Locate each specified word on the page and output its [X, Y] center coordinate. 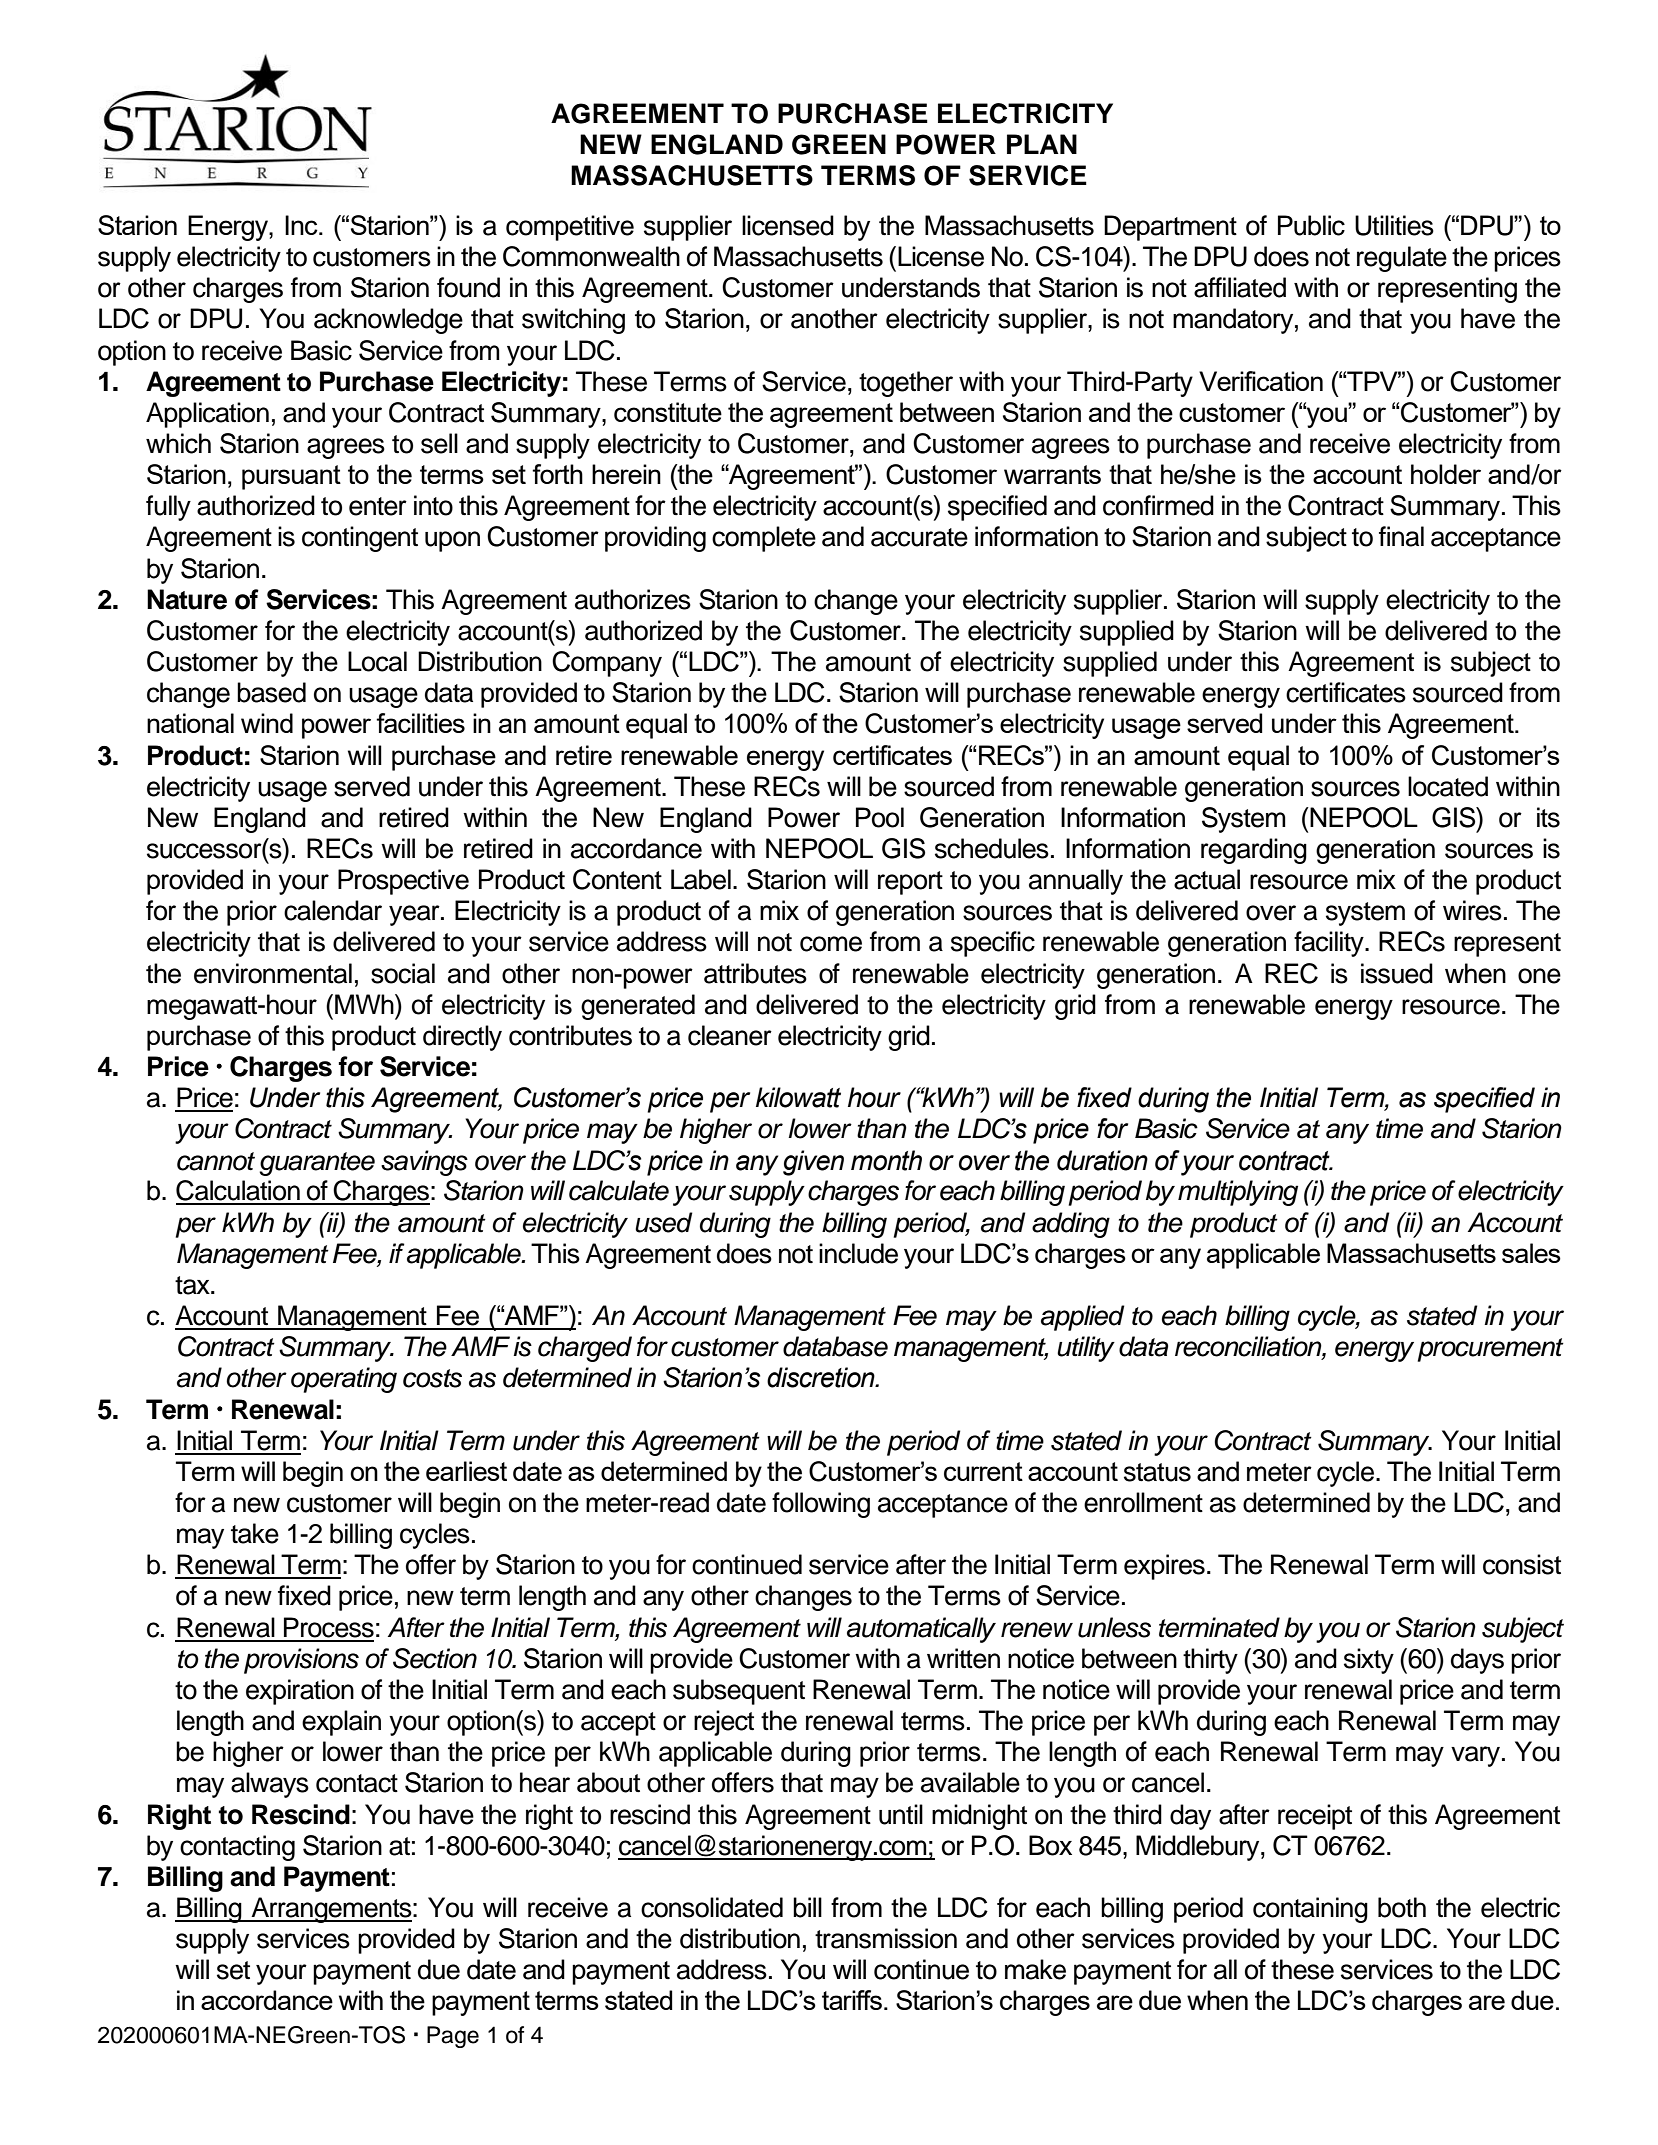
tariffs [853, 2000]
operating [344, 1380]
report [910, 883]
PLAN [1042, 144]
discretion [822, 1377]
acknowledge [388, 321]
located [1448, 786]
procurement [1491, 1350]
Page [453, 2037]
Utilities [1394, 225]
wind [267, 723]
